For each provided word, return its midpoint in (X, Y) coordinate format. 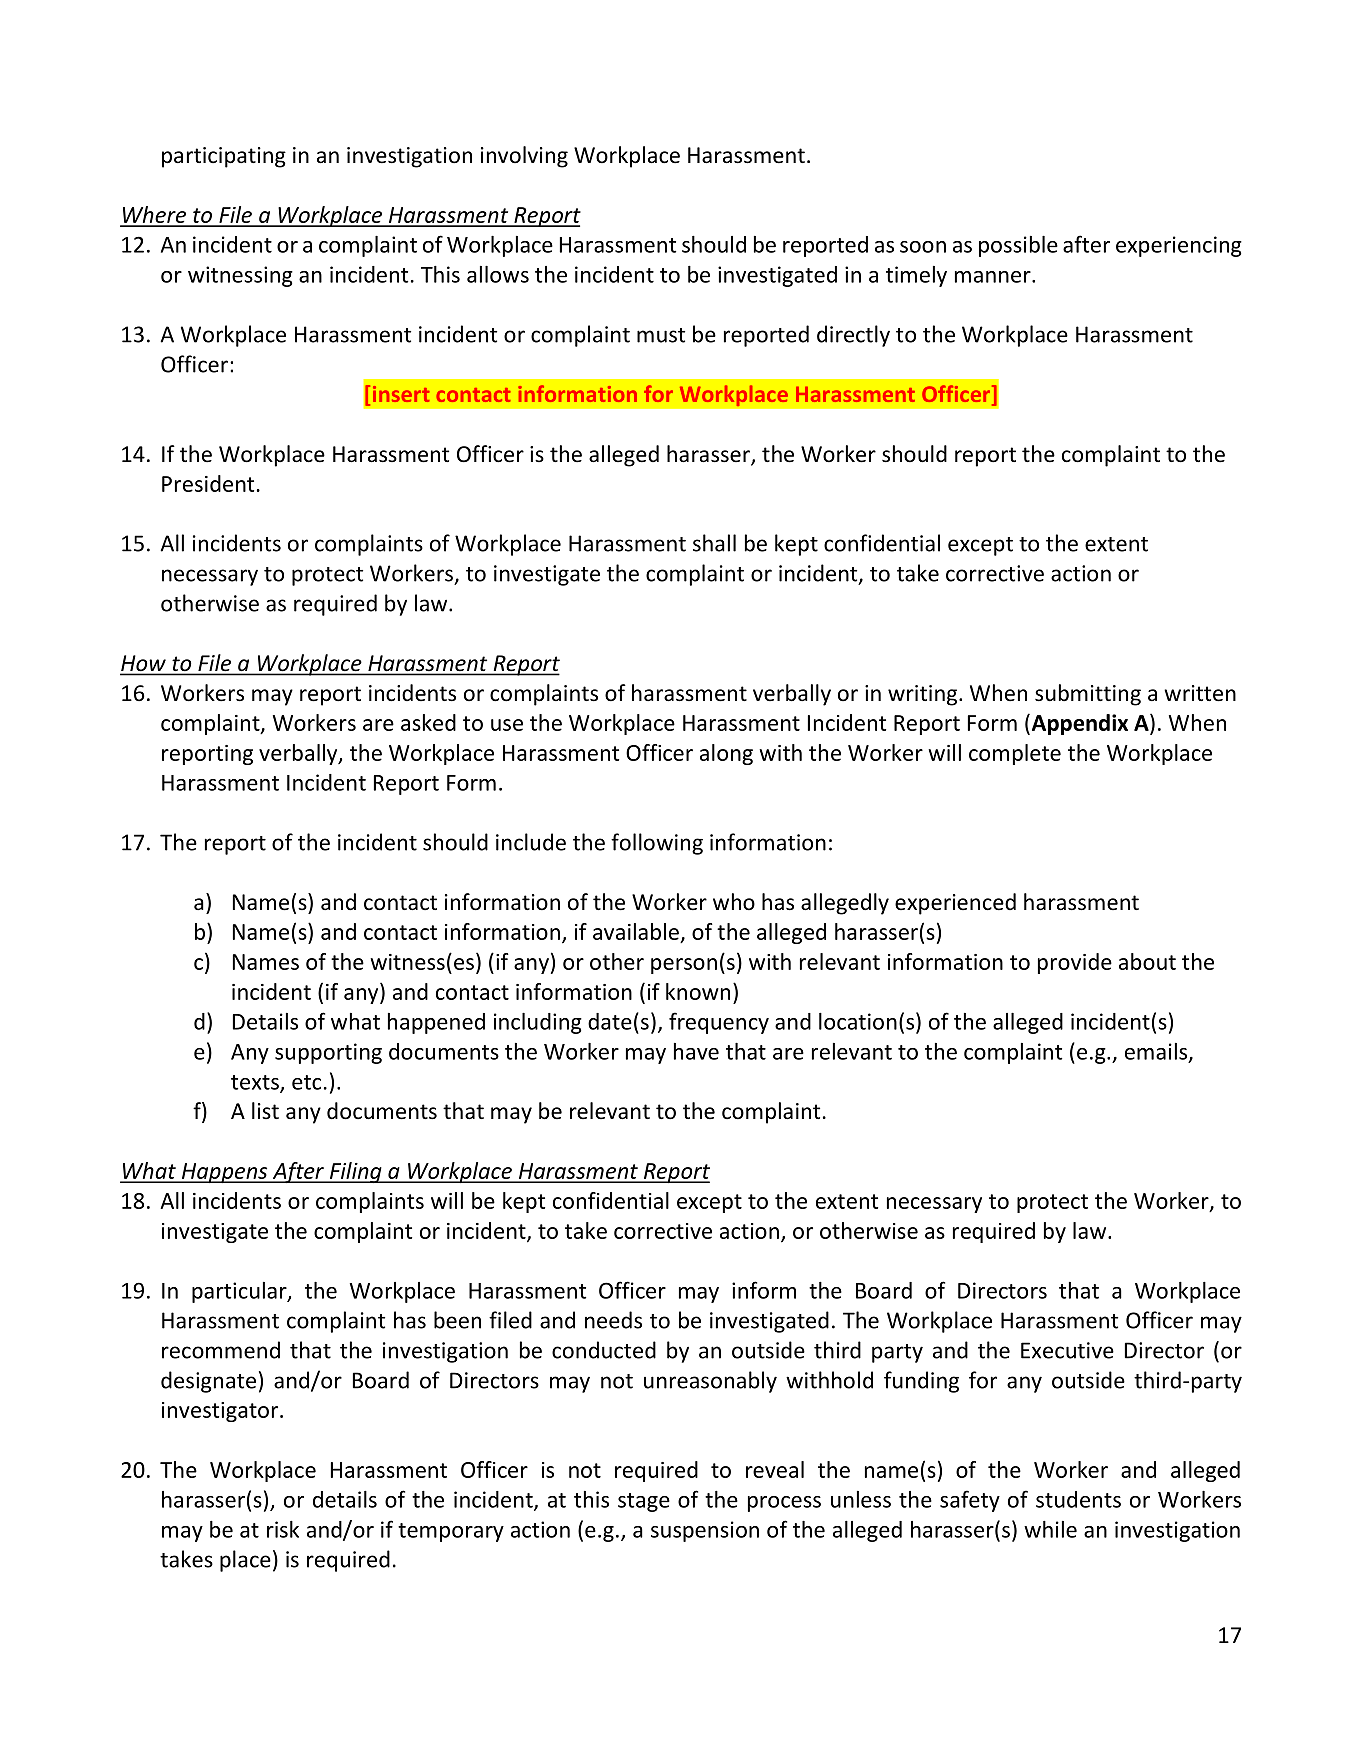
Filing (355, 1172)
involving (524, 157)
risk (283, 1529)
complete (1015, 754)
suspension (705, 1531)
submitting (1088, 695)
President (208, 483)
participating (224, 157)
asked (428, 722)
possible (1018, 246)
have (696, 1051)
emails (1157, 1052)
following (657, 844)
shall (714, 543)
